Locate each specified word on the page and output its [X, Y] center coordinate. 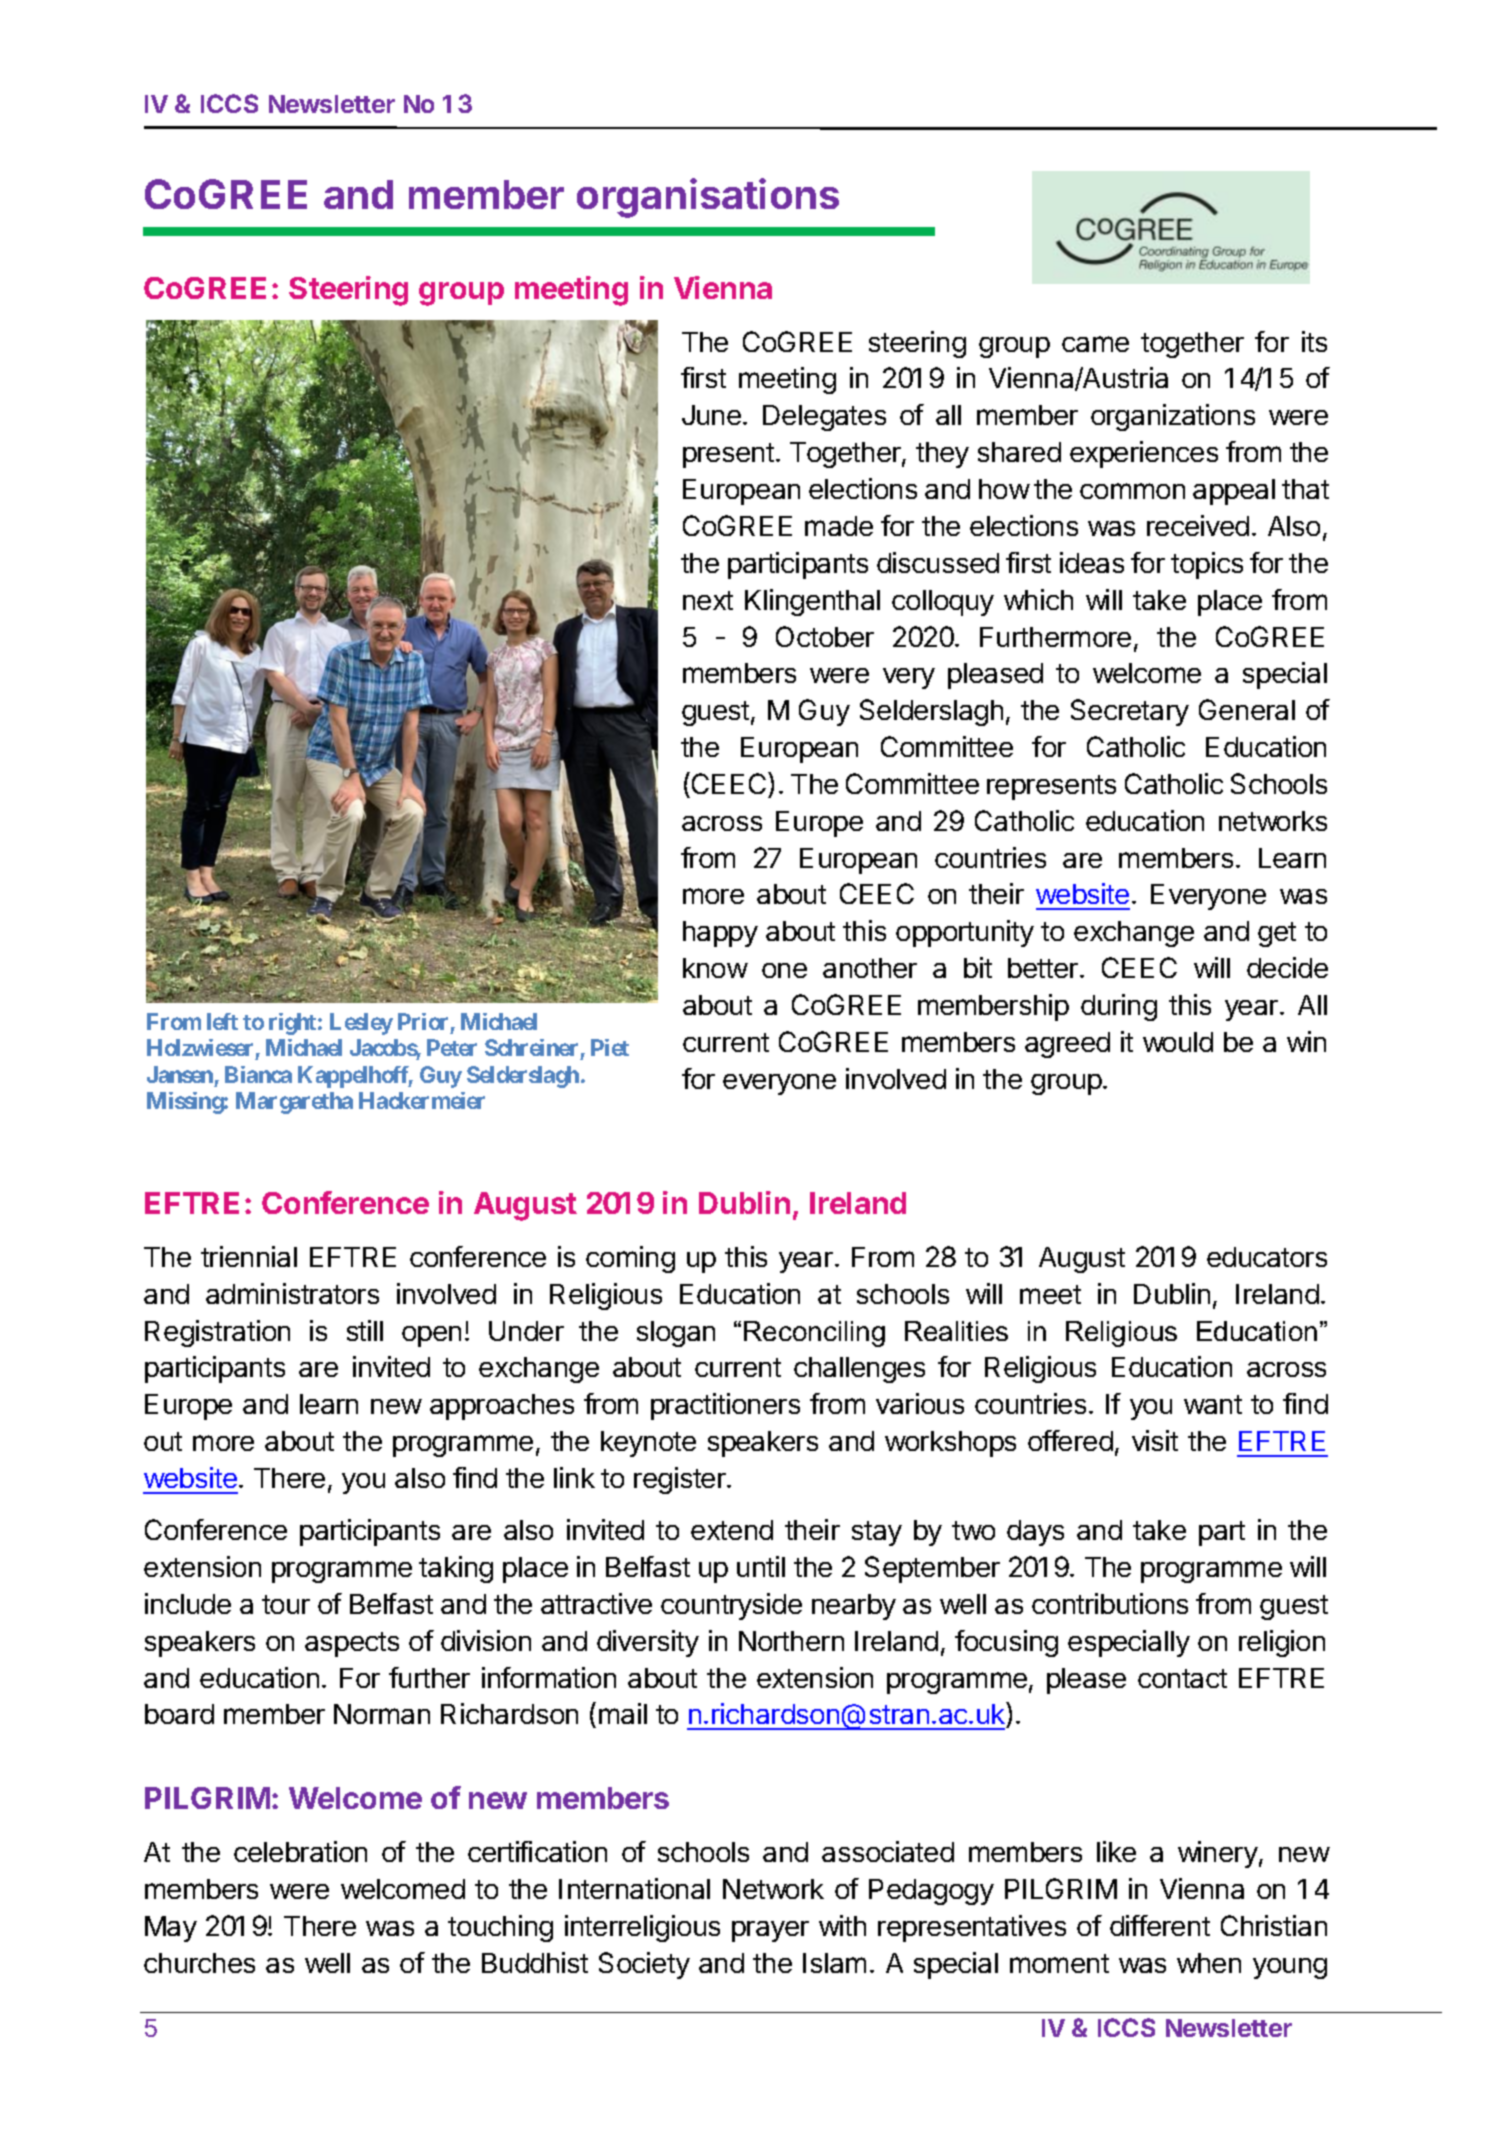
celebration [300, 1851]
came [1095, 344]
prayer [770, 1931]
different [1160, 1925]
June [711, 415]
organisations [708, 198]
